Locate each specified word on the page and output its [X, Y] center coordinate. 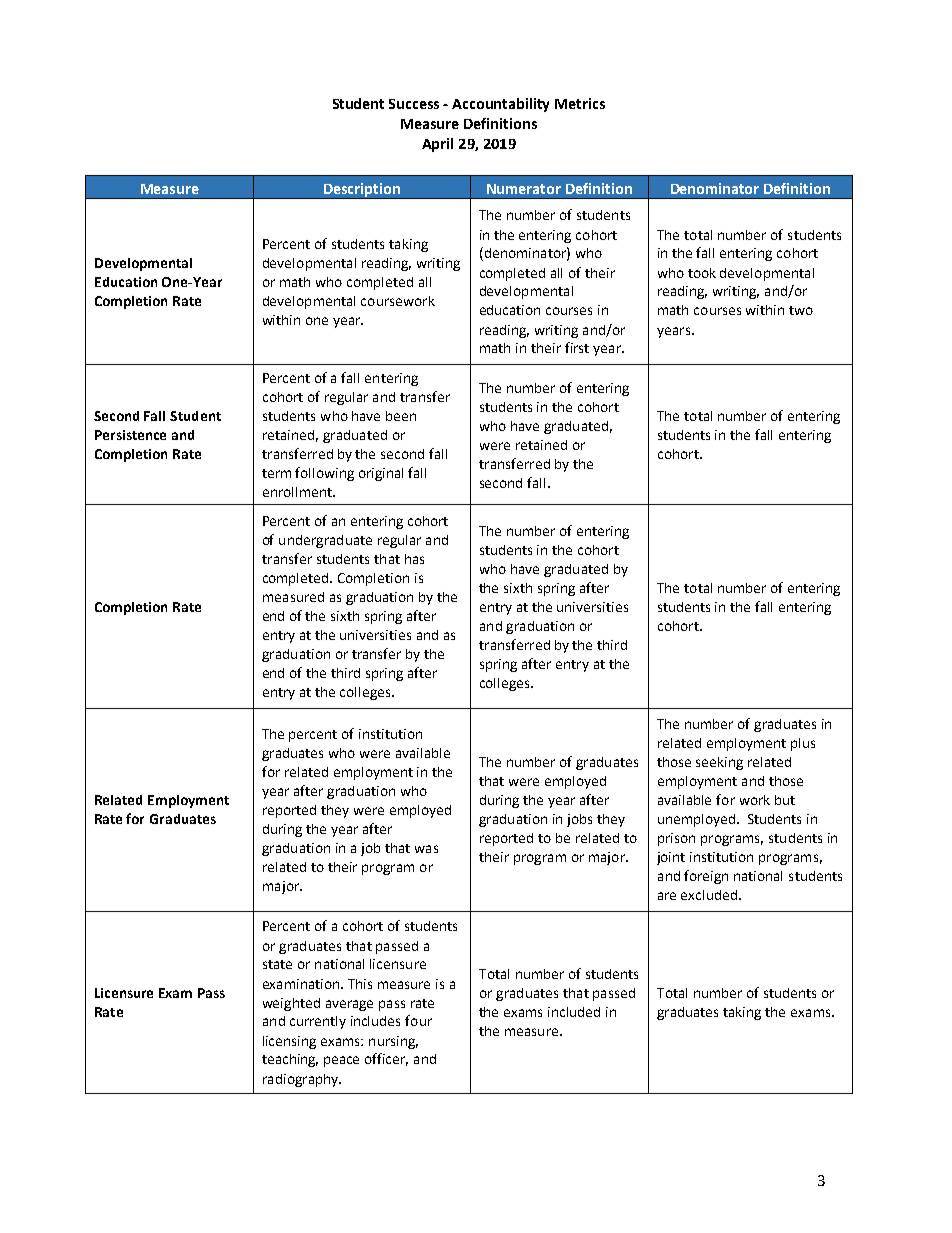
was [426, 849]
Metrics [580, 103]
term [276, 473]
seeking [719, 763]
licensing [289, 1042]
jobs [579, 820]
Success [414, 104]
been [401, 416]
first [577, 347]
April [437, 145]
